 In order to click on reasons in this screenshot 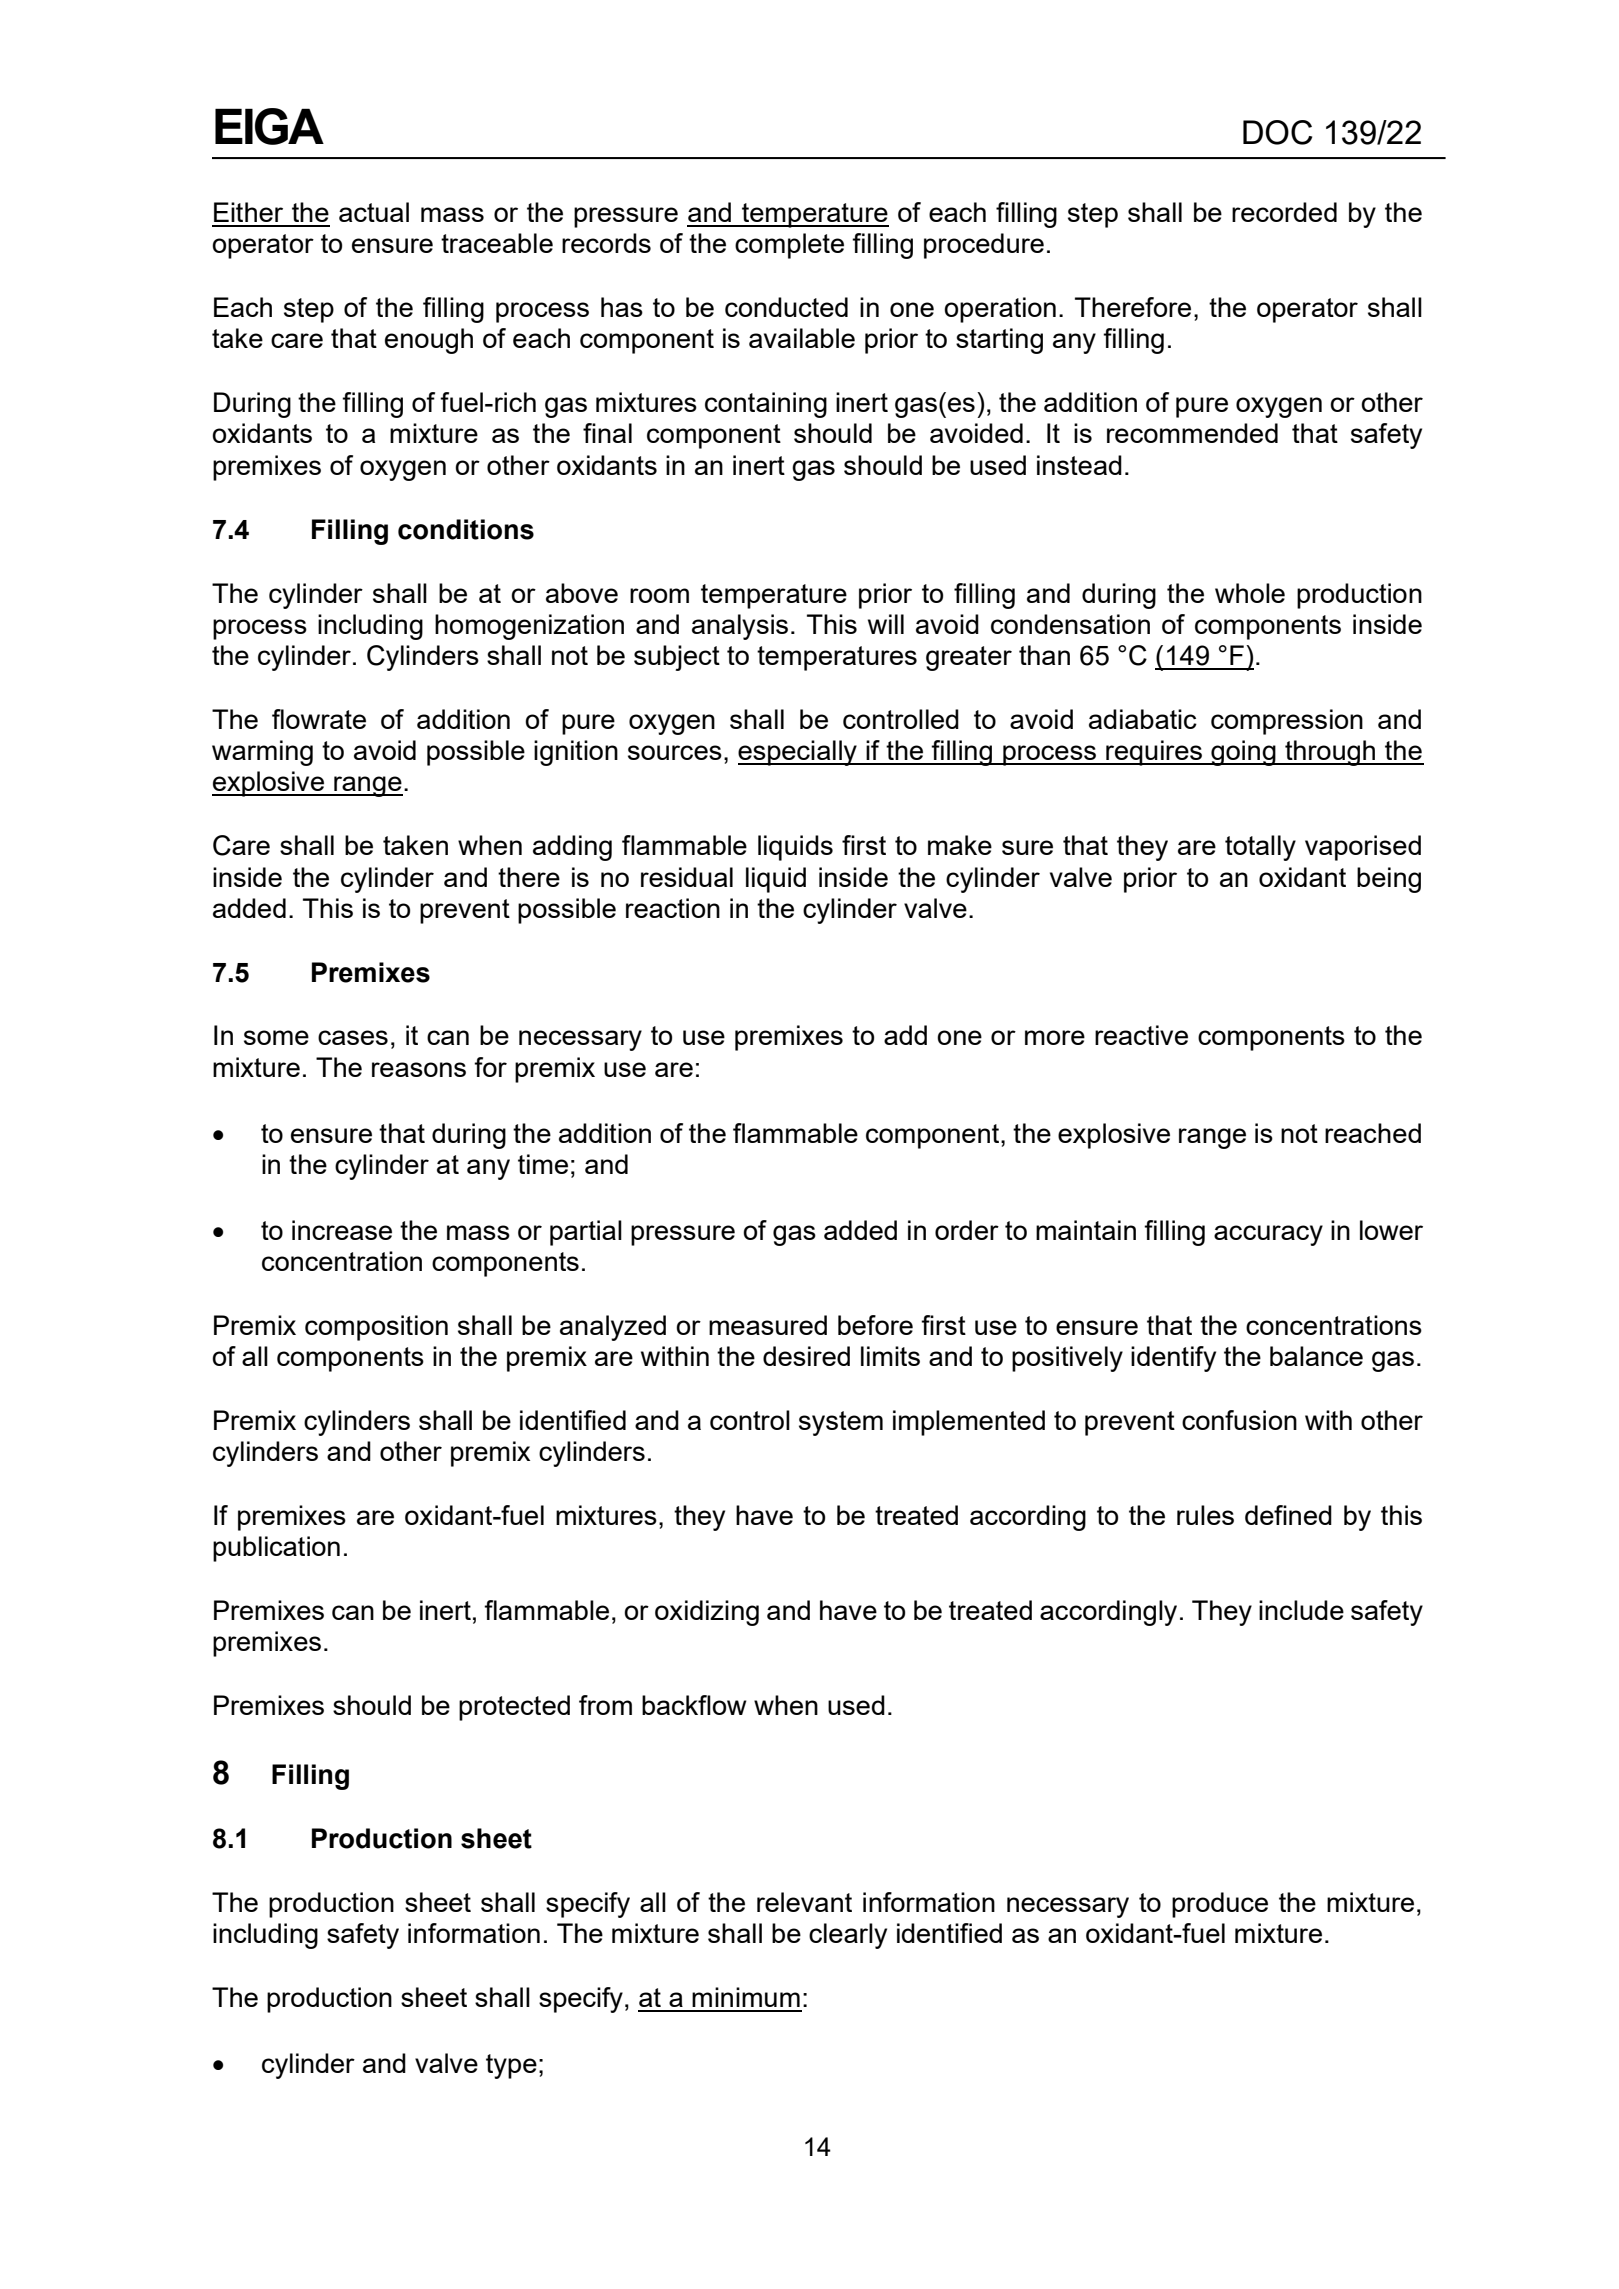, I will do `click(419, 1069)`.
